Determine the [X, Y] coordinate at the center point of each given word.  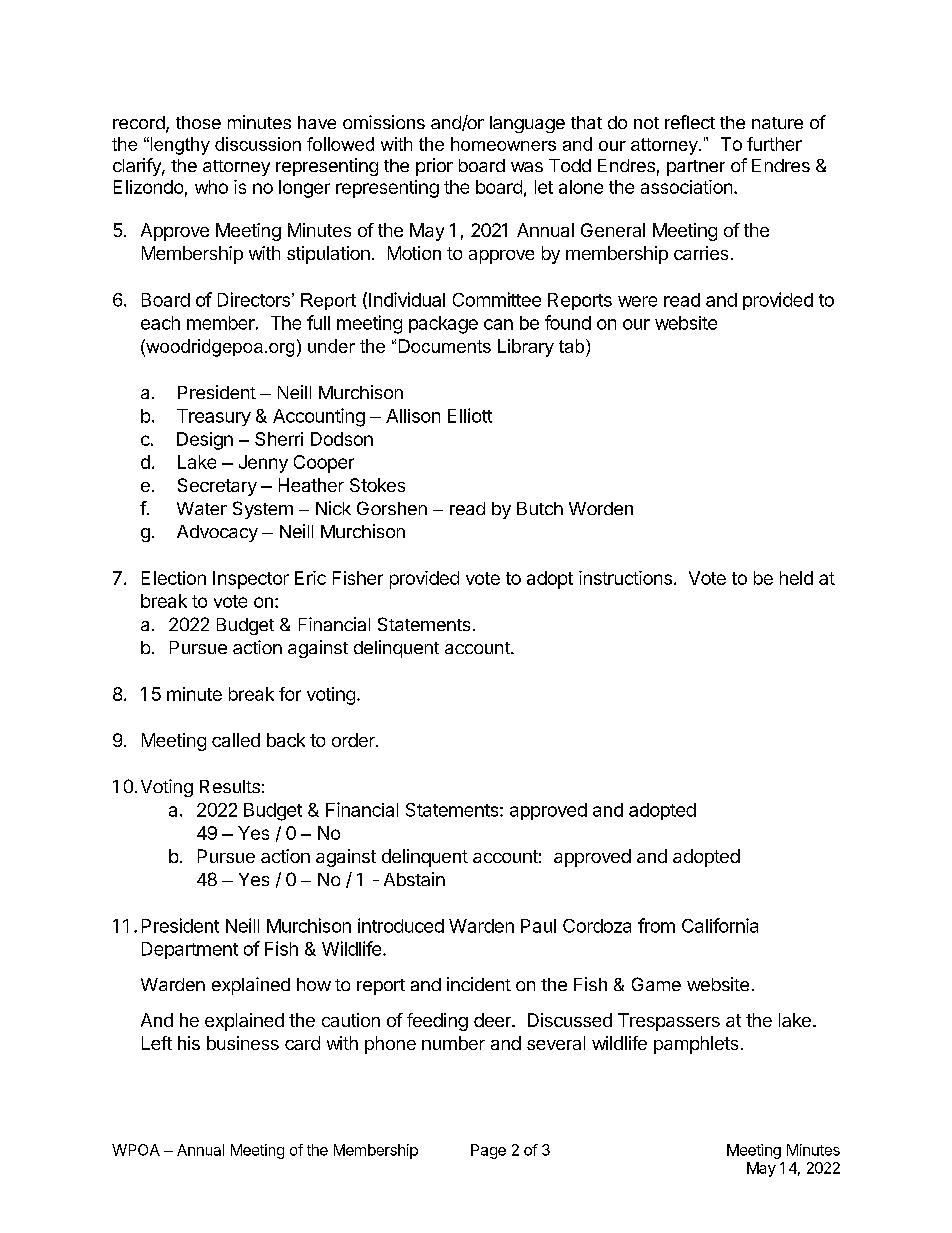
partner [696, 168]
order [354, 740]
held [796, 578]
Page [488, 1151]
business [243, 1043]
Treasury [214, 417]
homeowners [503, 144]
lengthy [179, 146]
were [637, 301]
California [720, 925]
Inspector [251, 580]
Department [190, 950]
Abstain [414, 879]
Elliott [470, 415]
